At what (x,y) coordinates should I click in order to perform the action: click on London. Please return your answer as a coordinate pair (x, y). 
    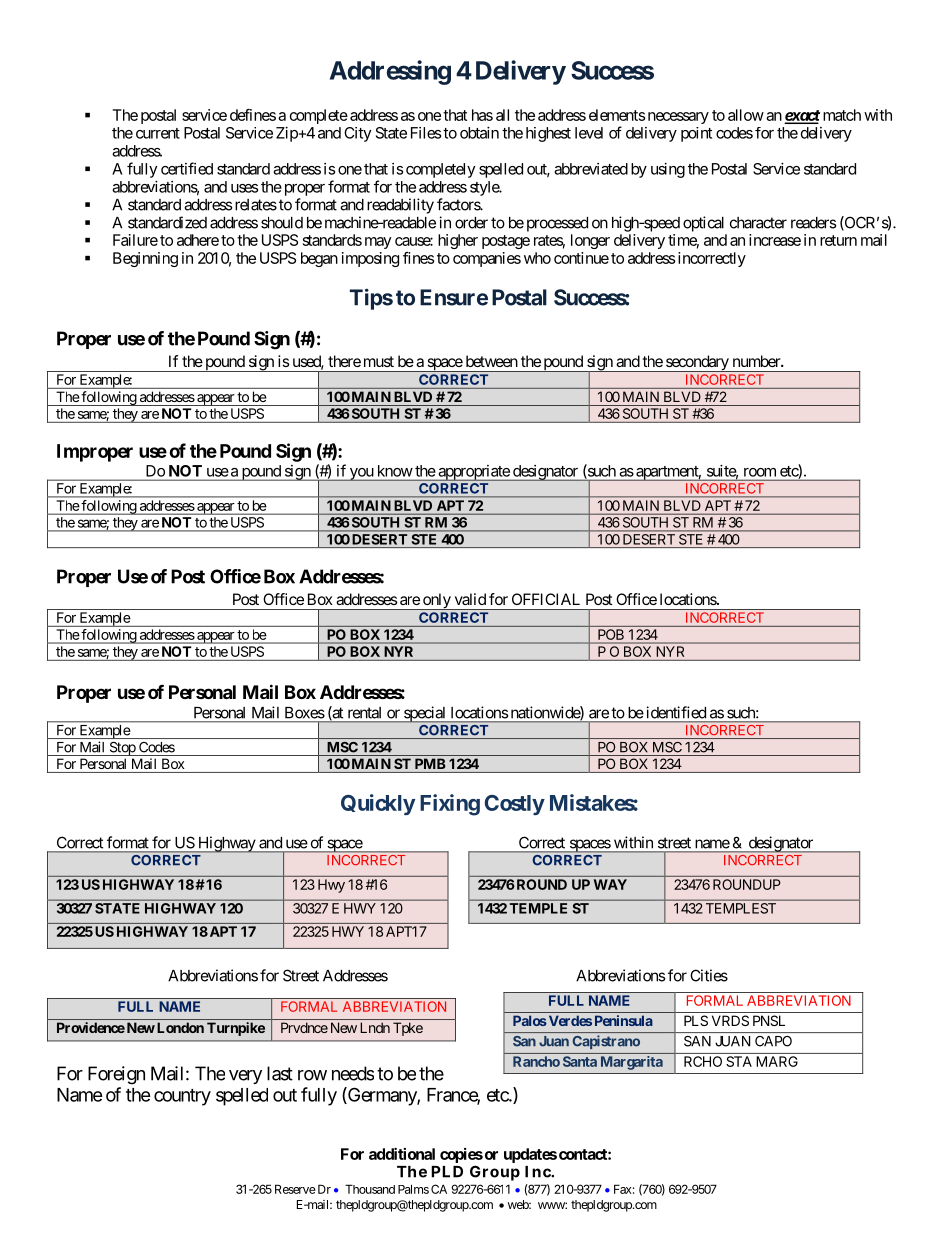
    Looking at the image, I should click on (180, 1027).
